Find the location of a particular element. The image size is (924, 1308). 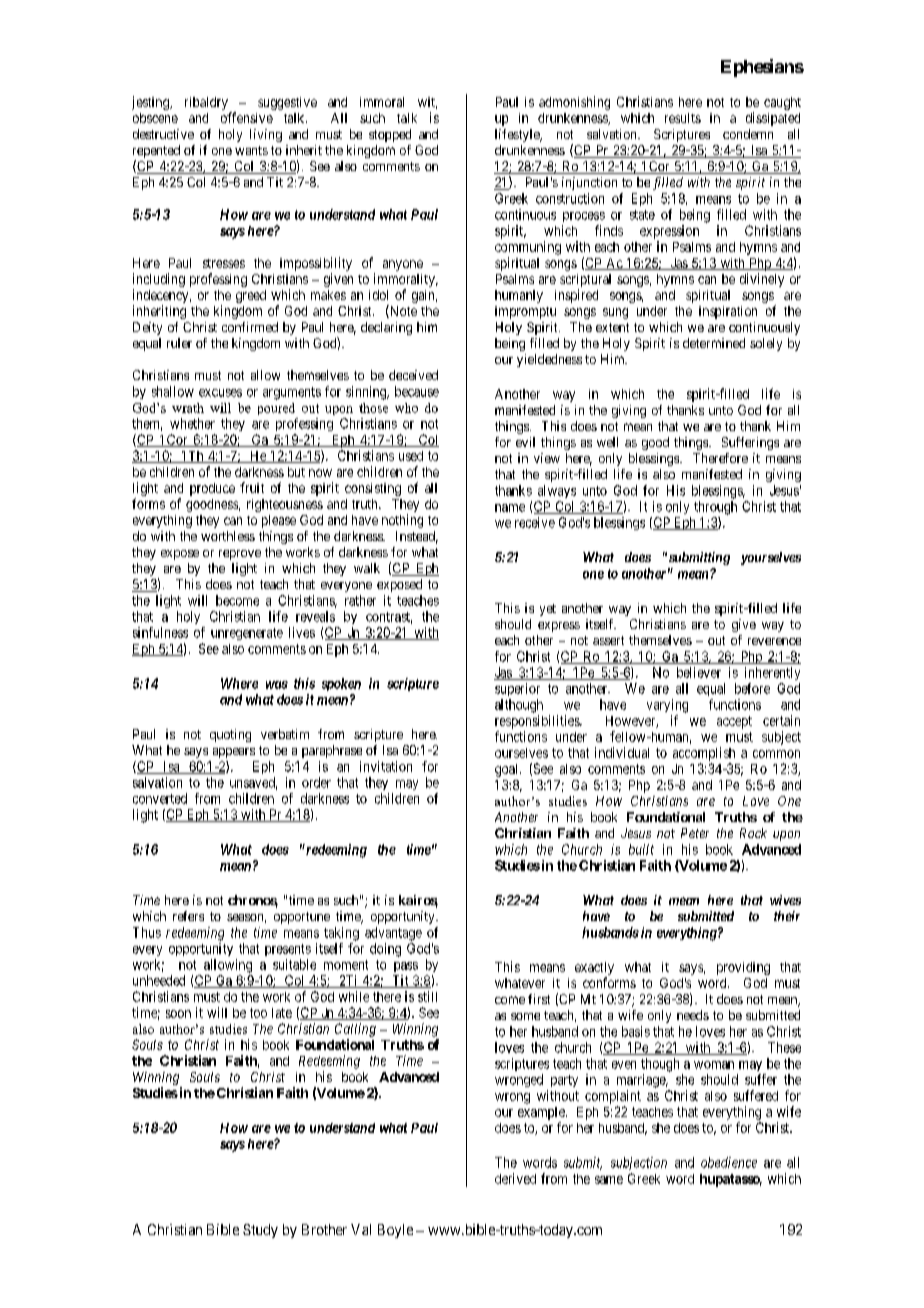

wants is located at coordinates (251, 150).
